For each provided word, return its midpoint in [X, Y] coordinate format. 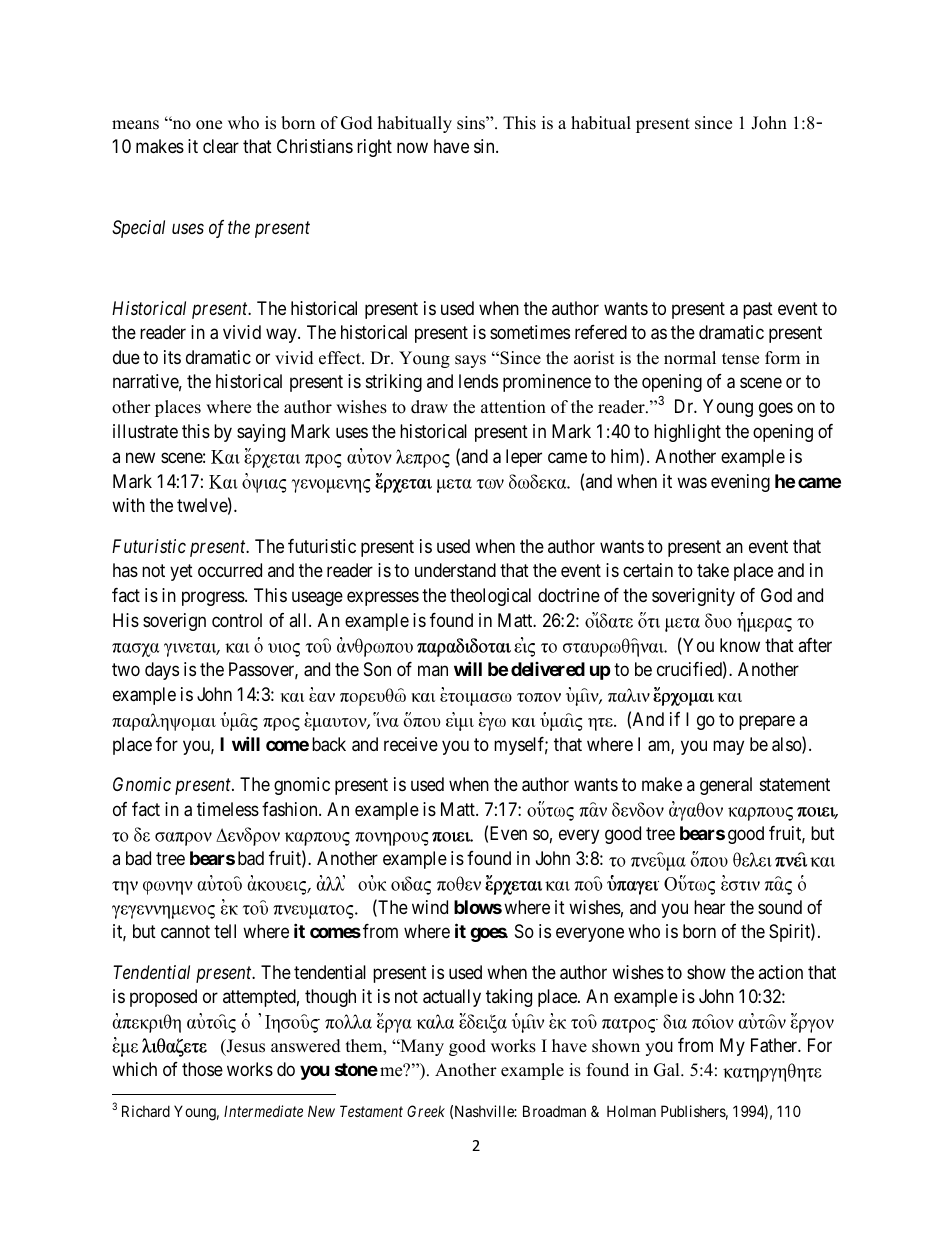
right [374, 148]
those [202, 1069]
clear [221, 146]
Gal [668, 1070]
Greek [426, 1111]
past [758, 310]
